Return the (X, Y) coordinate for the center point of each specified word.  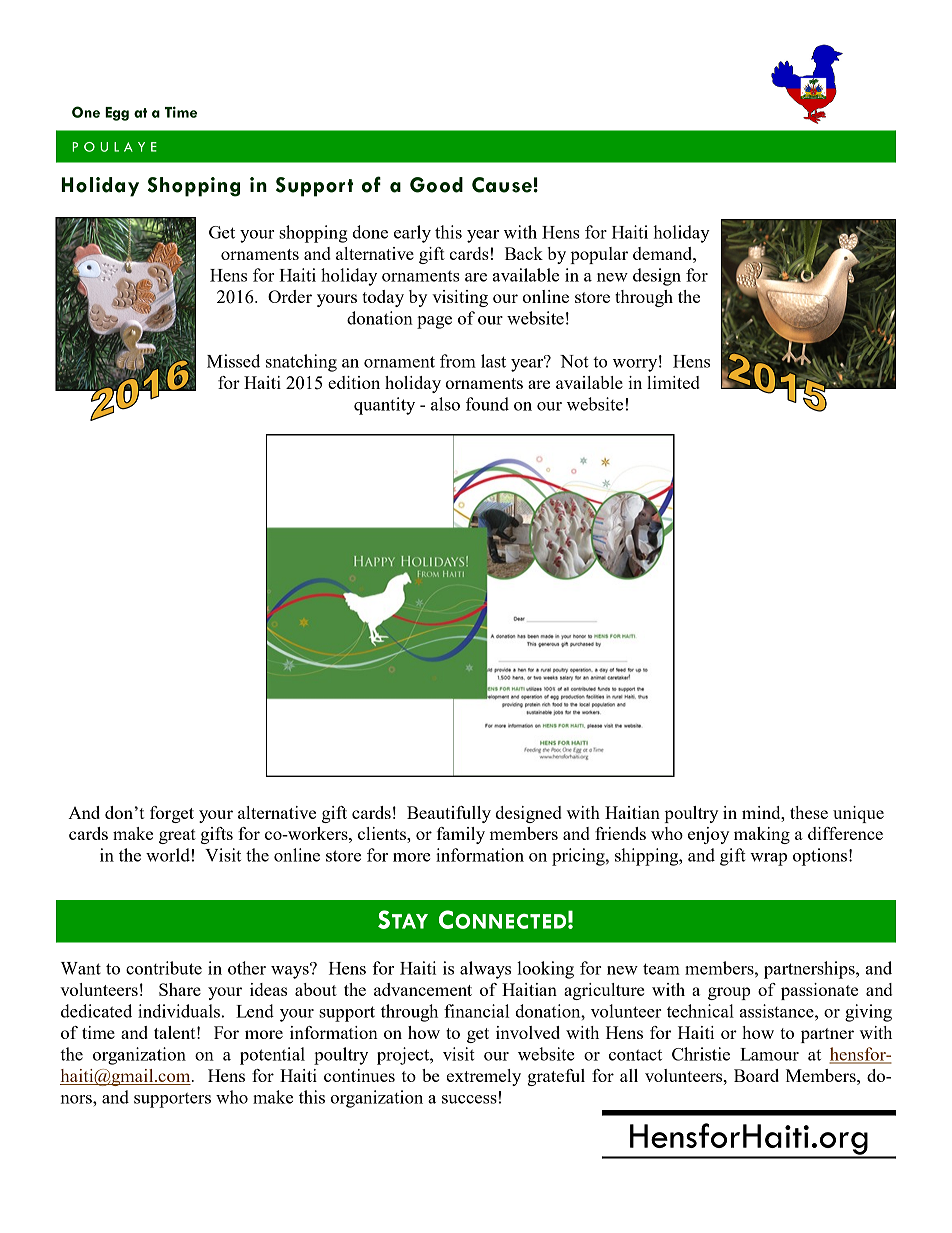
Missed (233, 361)
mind (762, 812)
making (762, 835)
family (461, 835)
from (458, 361)
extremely (484, 1077)
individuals (179, 1011)
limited (673, 382)
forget (172, 814)
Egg (117, 114)
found (487, 404)
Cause (502, 185)
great (177, 836)
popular (599, 255)
